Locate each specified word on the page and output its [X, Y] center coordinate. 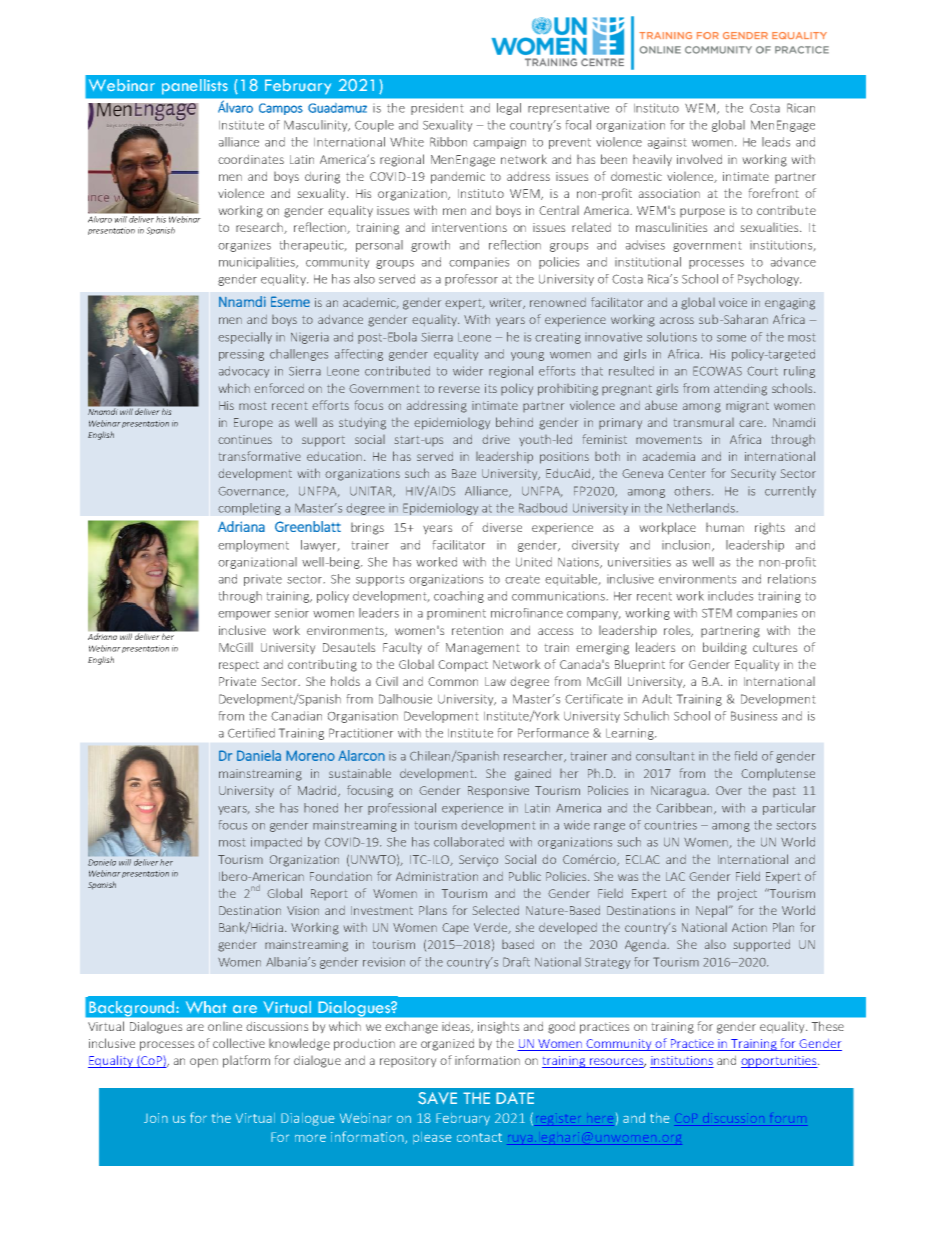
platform [246, 1061]
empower [244, 615]
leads [776, 142]
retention [477, 630]
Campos [281, 109]
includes [730, 596]
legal [509, 109]
